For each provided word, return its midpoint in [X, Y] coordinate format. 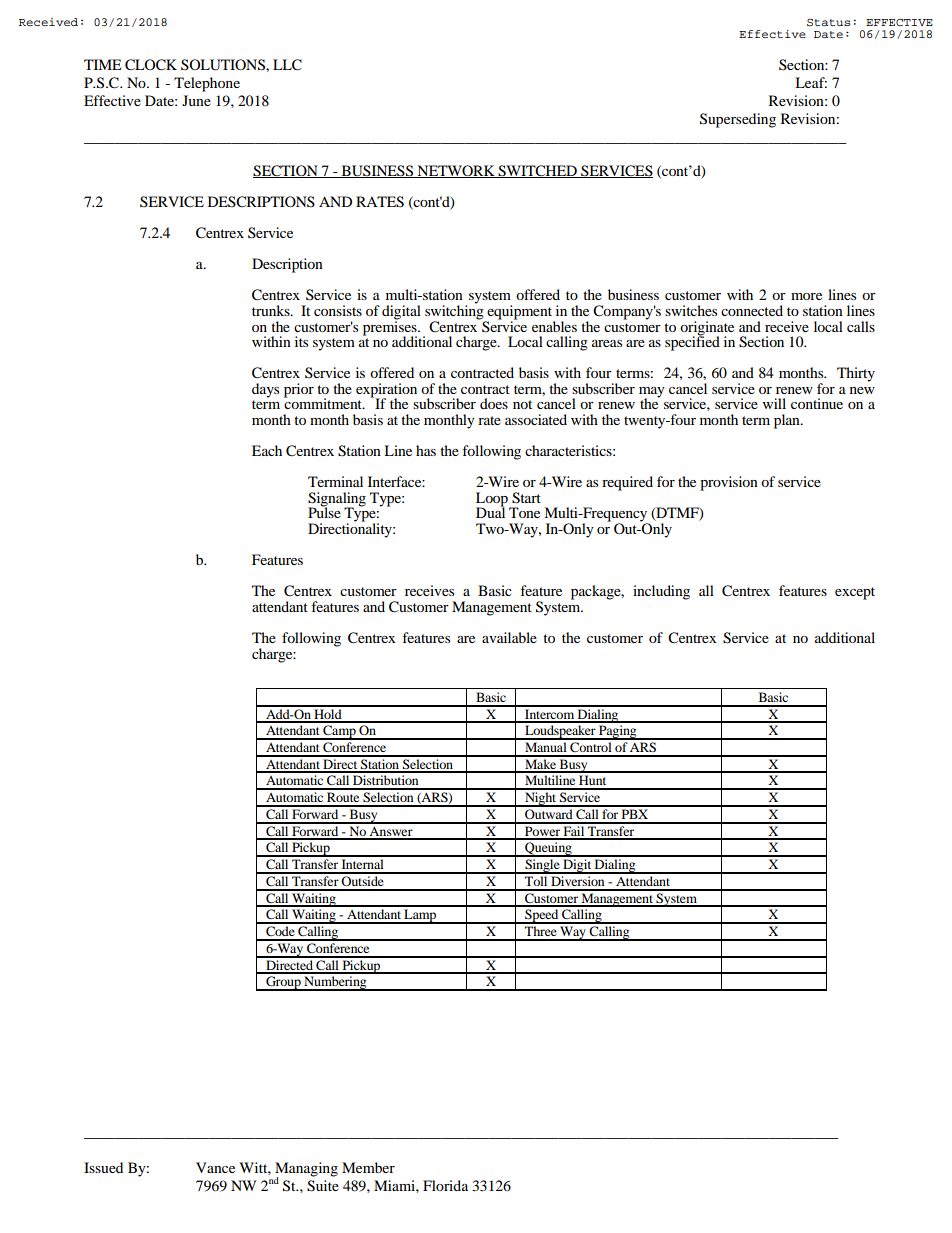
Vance [215, 1167]
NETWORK [456, 171]
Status [828, 23]
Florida [445, 1185]
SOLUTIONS [224, 65]
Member [368, 1167]
